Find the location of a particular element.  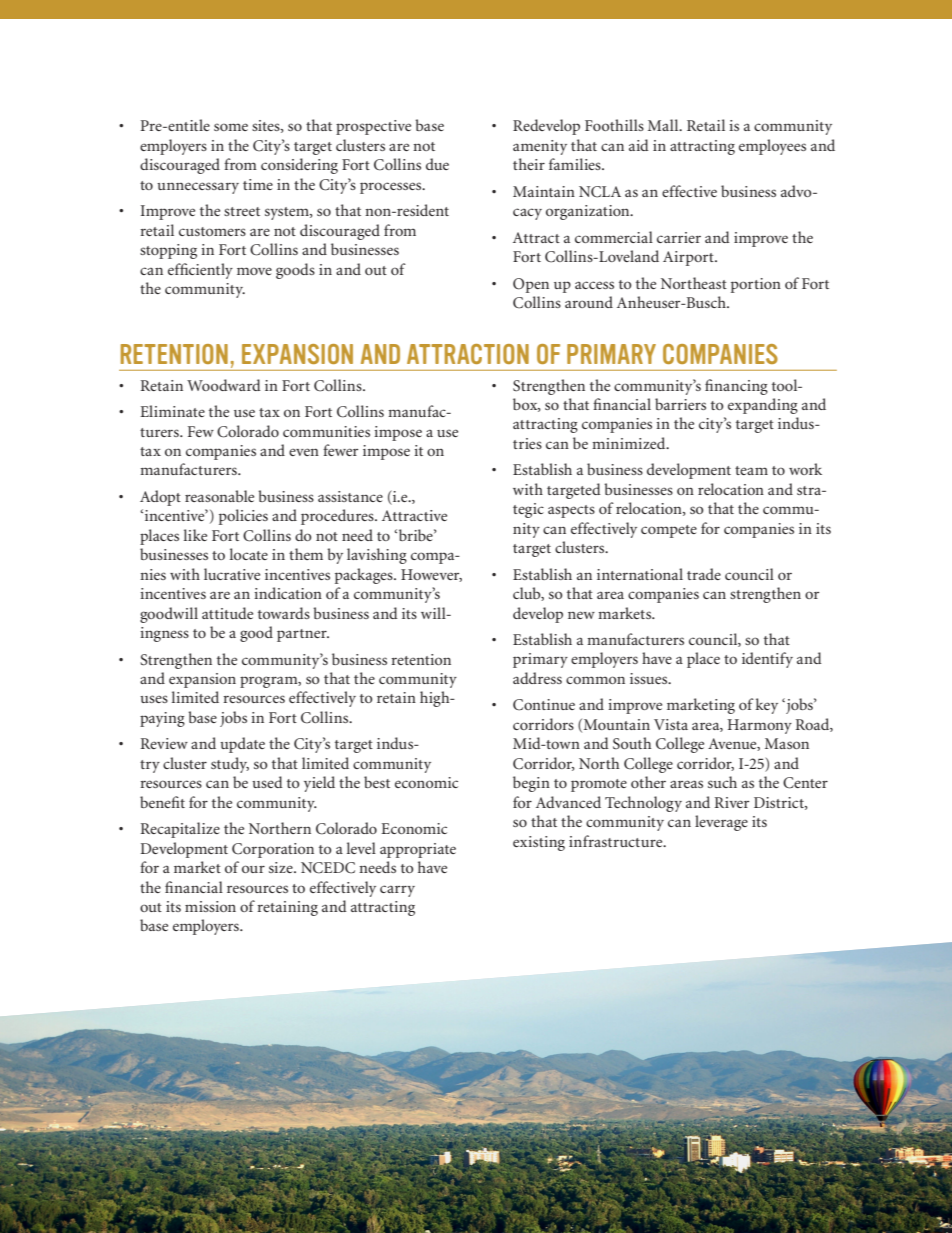

trade is located at coordinates (704, 574).
